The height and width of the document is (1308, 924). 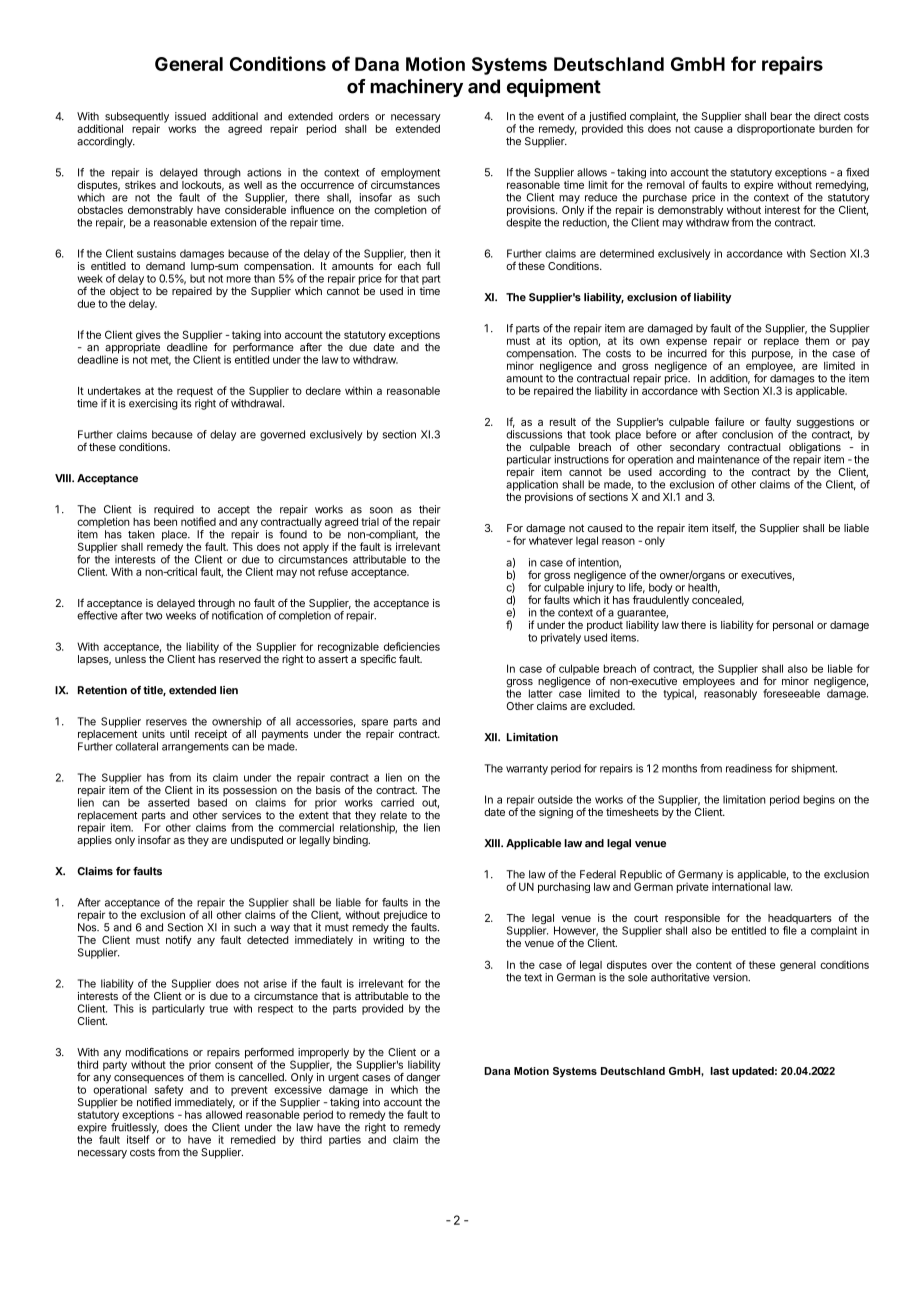 What do you see at coordinates (195, 748) in the document?
I see `arrangements` at bounding box center [195, 748].
